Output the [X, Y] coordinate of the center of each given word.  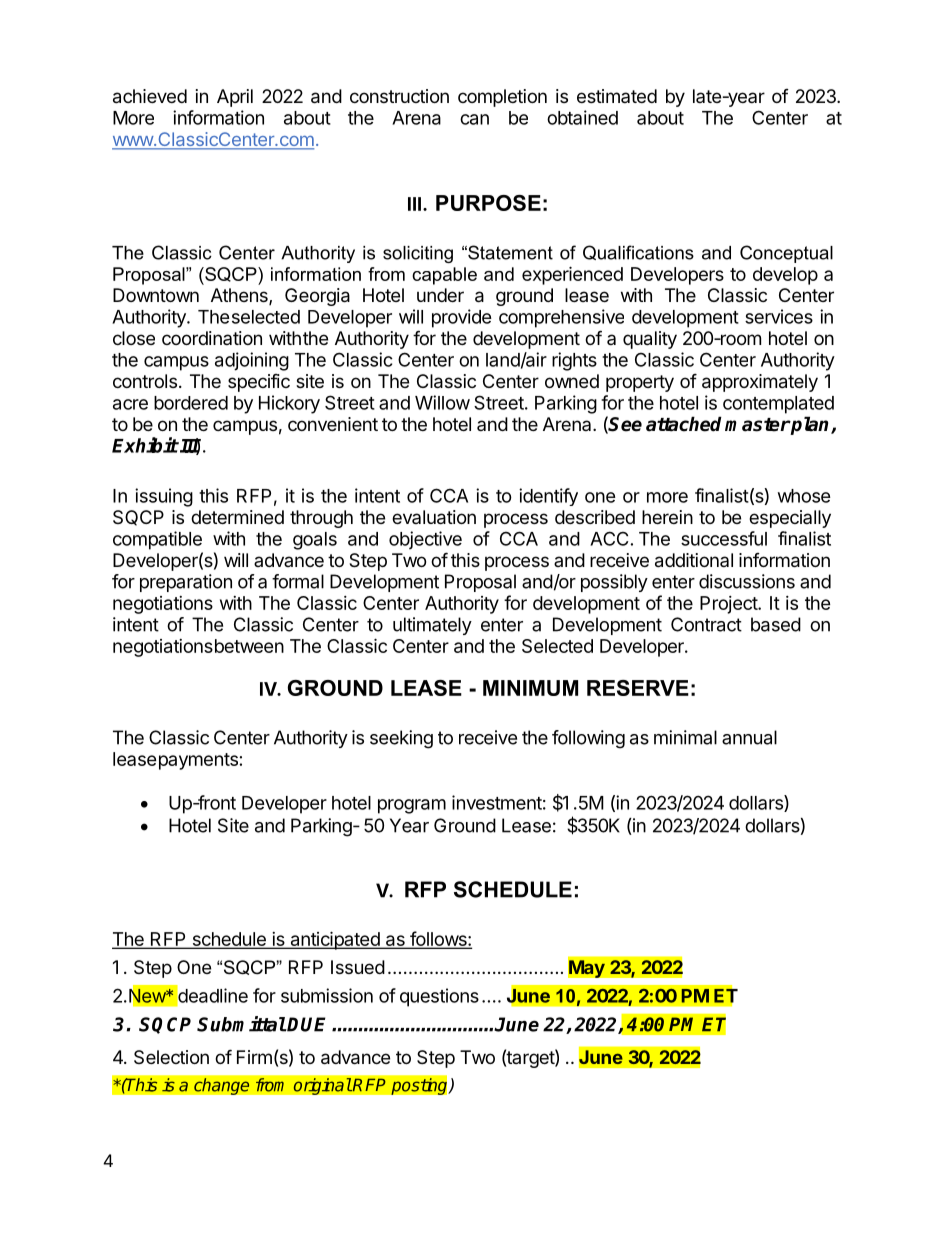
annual [749, 737]
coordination [212, 338]
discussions [747, 581]
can [474, 119]
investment [497, 802]
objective [425, 540]
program [412, 806]
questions [439, 997]
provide [462, 318]
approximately [760, 383]
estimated [617, 96]
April [235, 98]
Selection [171, 1057]
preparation [186, 583]
